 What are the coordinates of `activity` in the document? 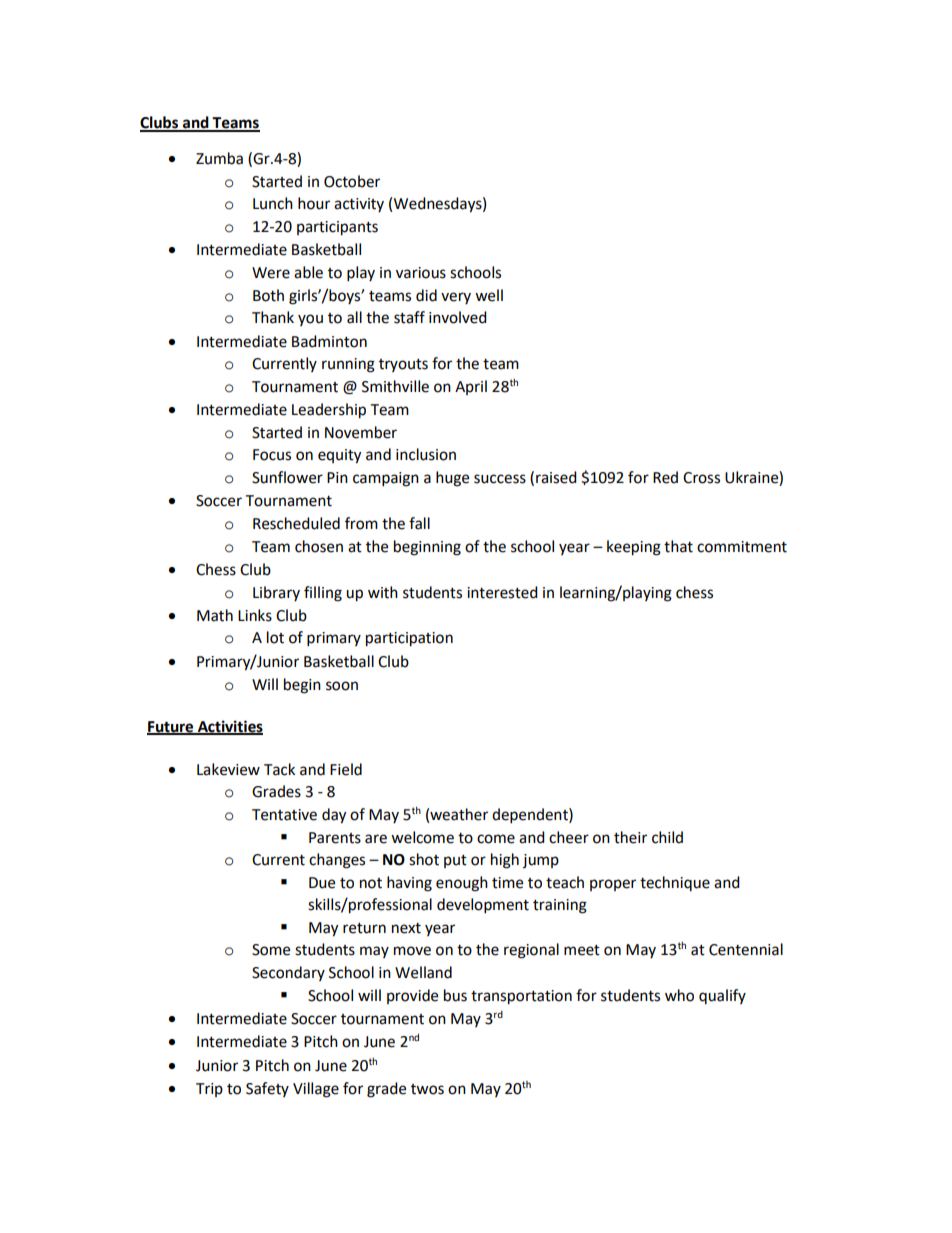 It's located at (359, 205).
